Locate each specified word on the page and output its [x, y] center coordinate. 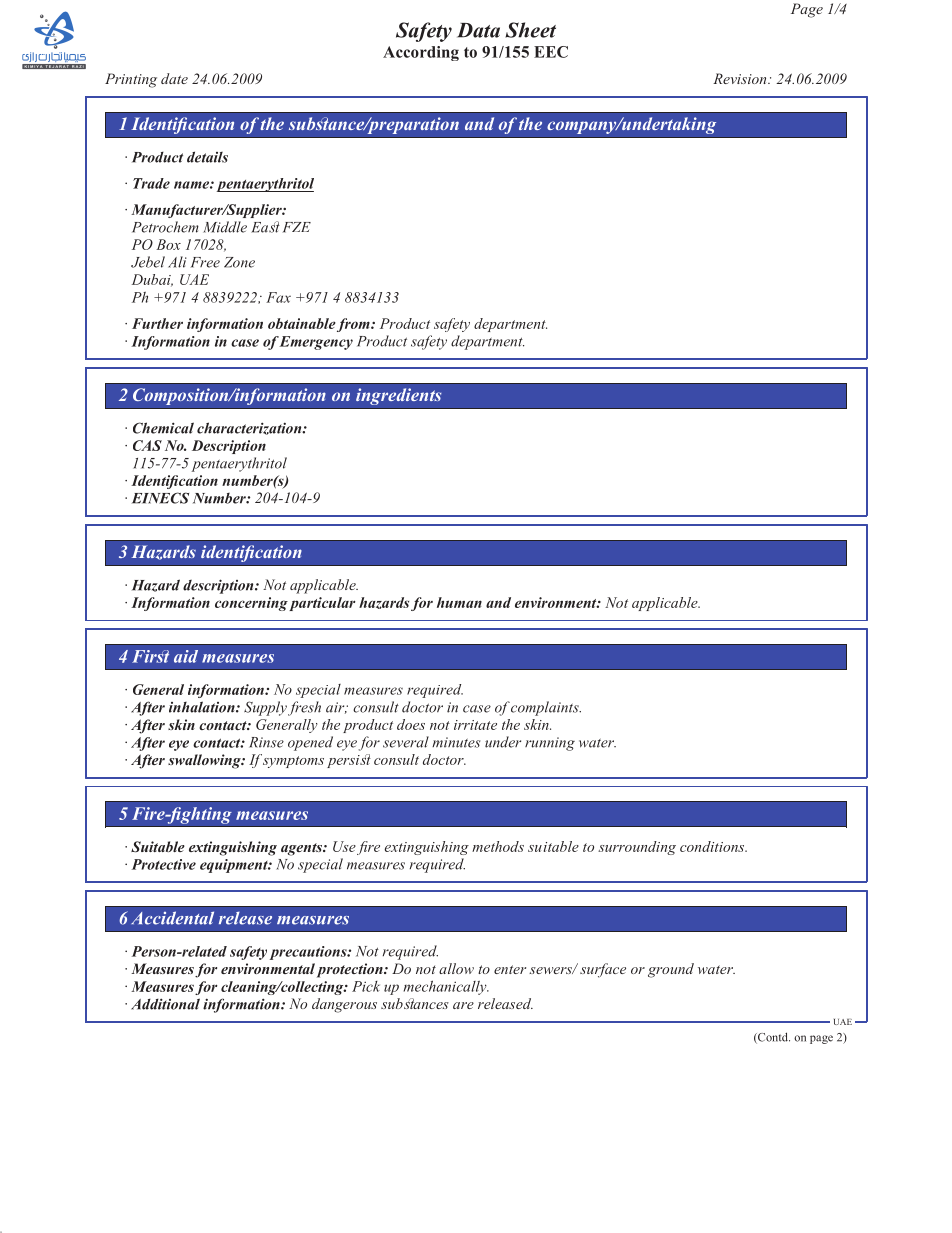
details [207, 157]
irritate [475, 725]
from [354, 325]
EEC [551, 52]
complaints [546, 708]
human [459, 602]
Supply [265, 708]
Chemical [163, 428]
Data [478, 30]
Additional [165, 1004]
